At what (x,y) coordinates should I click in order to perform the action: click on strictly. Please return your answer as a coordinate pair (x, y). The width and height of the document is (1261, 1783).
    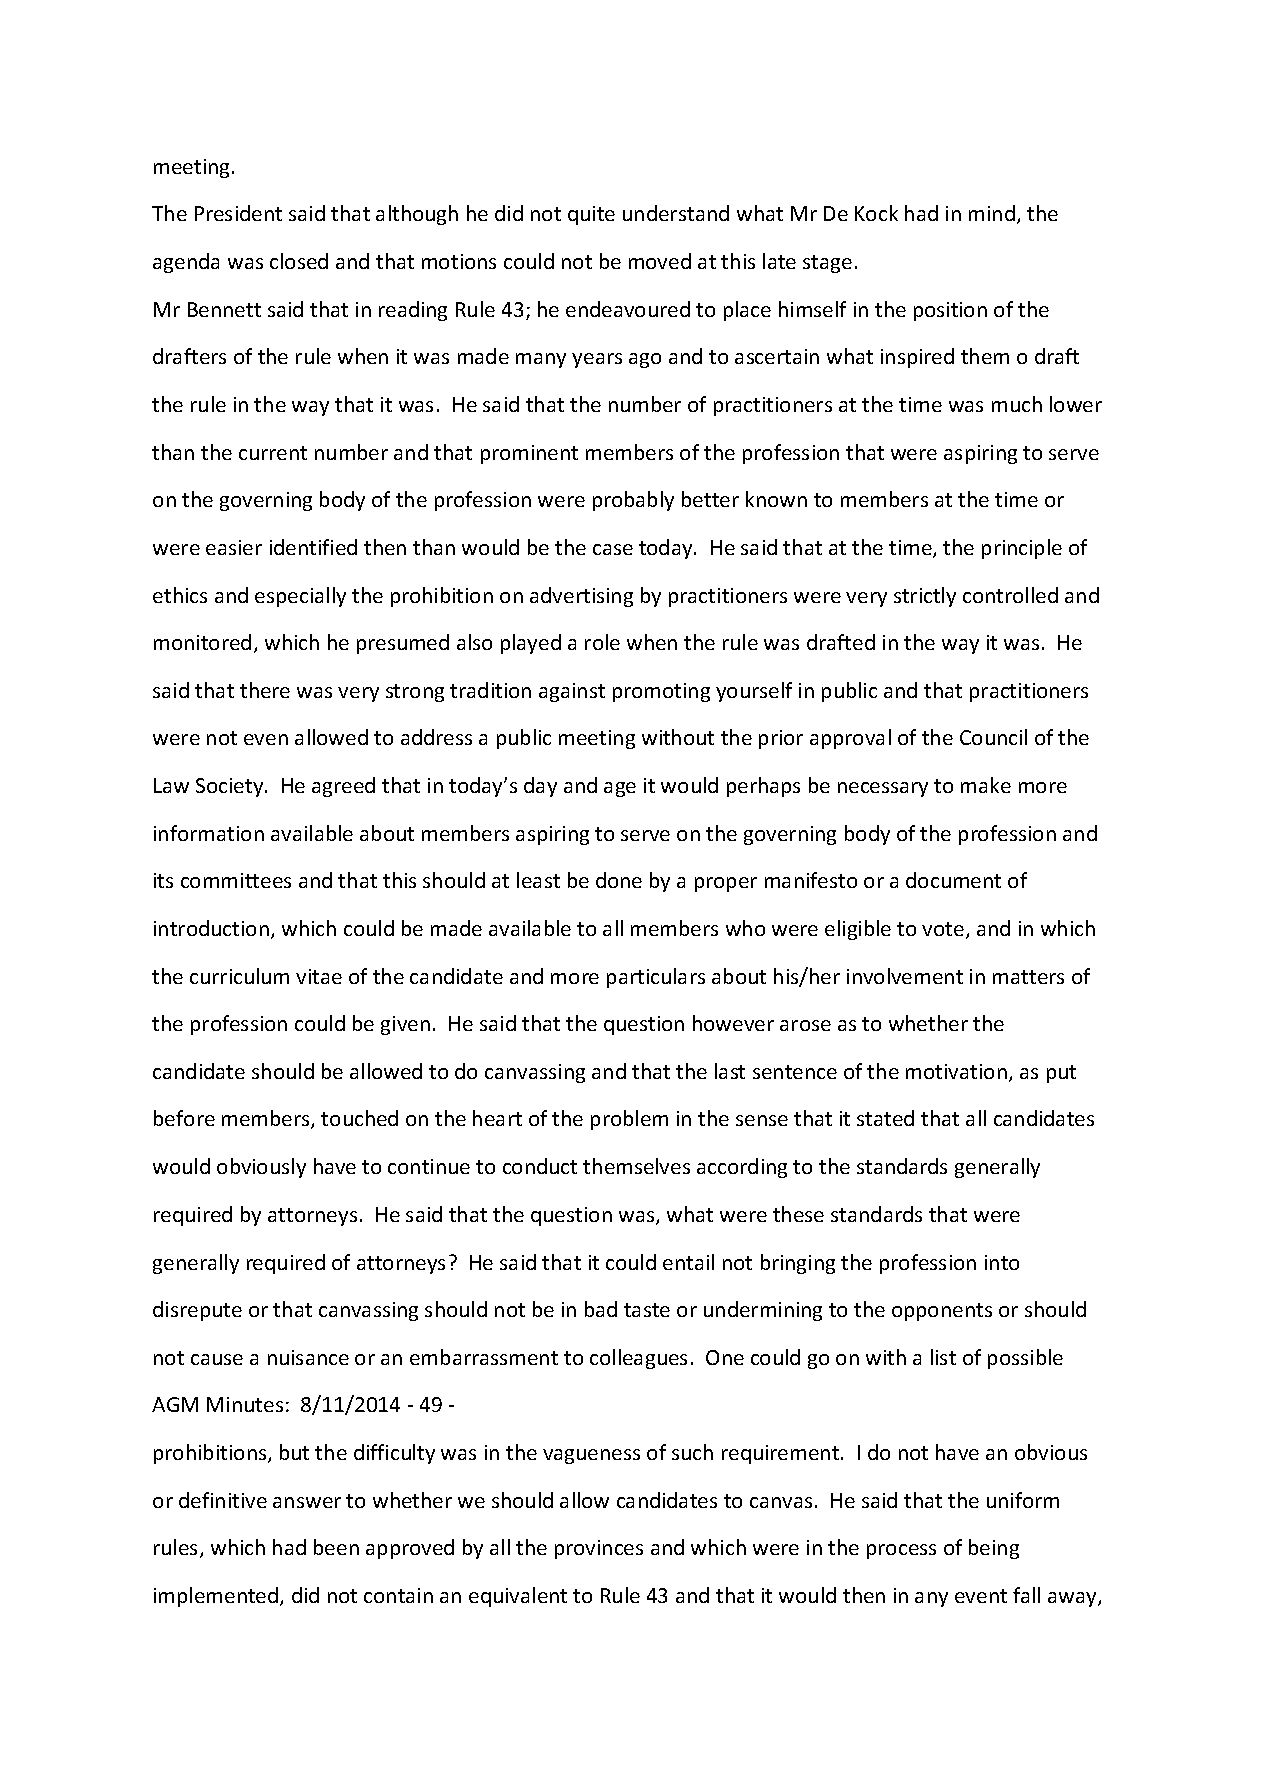
    Looking at the image, I should click on (925, 597).
